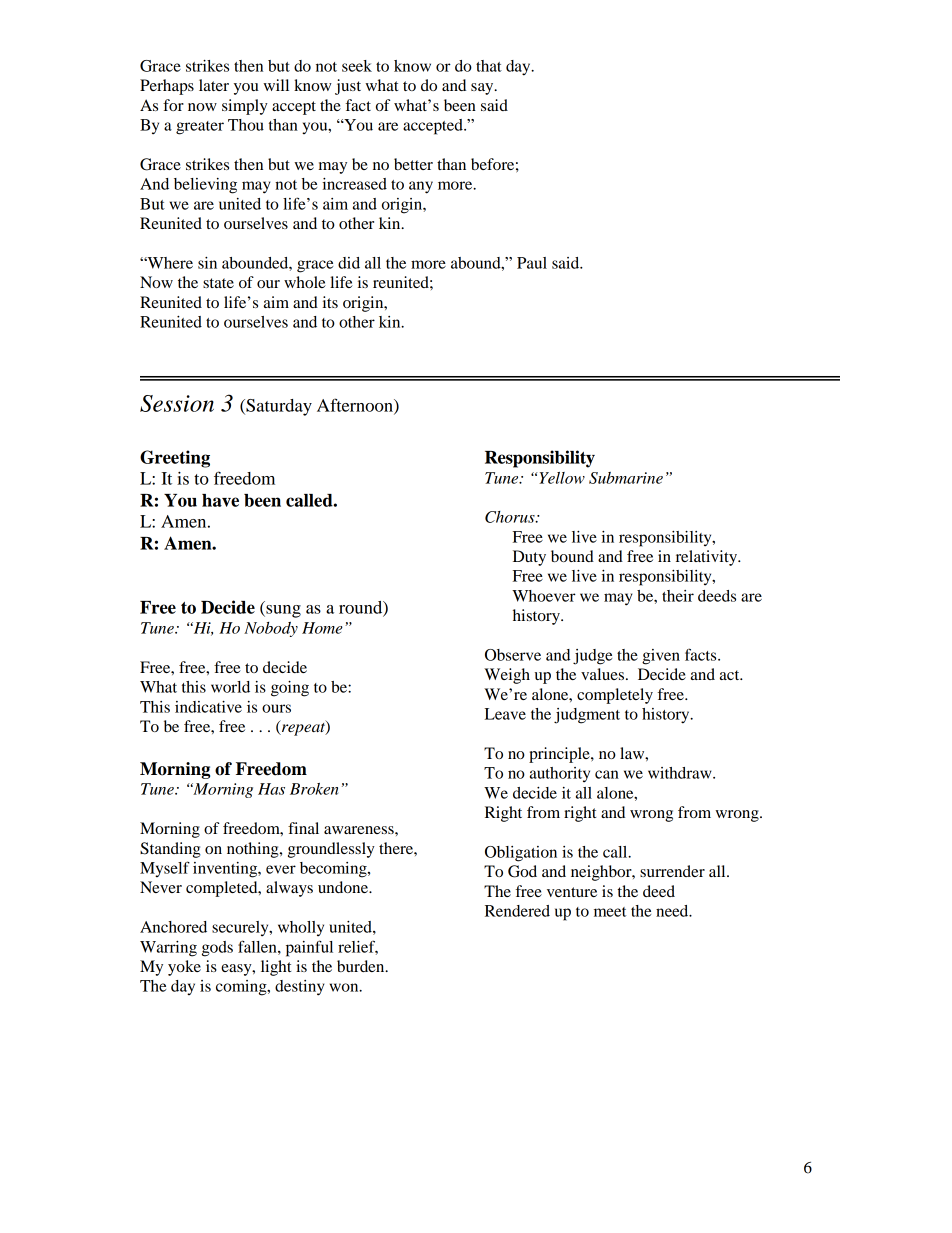  Describe the element at coordinates (483, 89) in the document. I see `say` at that location.
